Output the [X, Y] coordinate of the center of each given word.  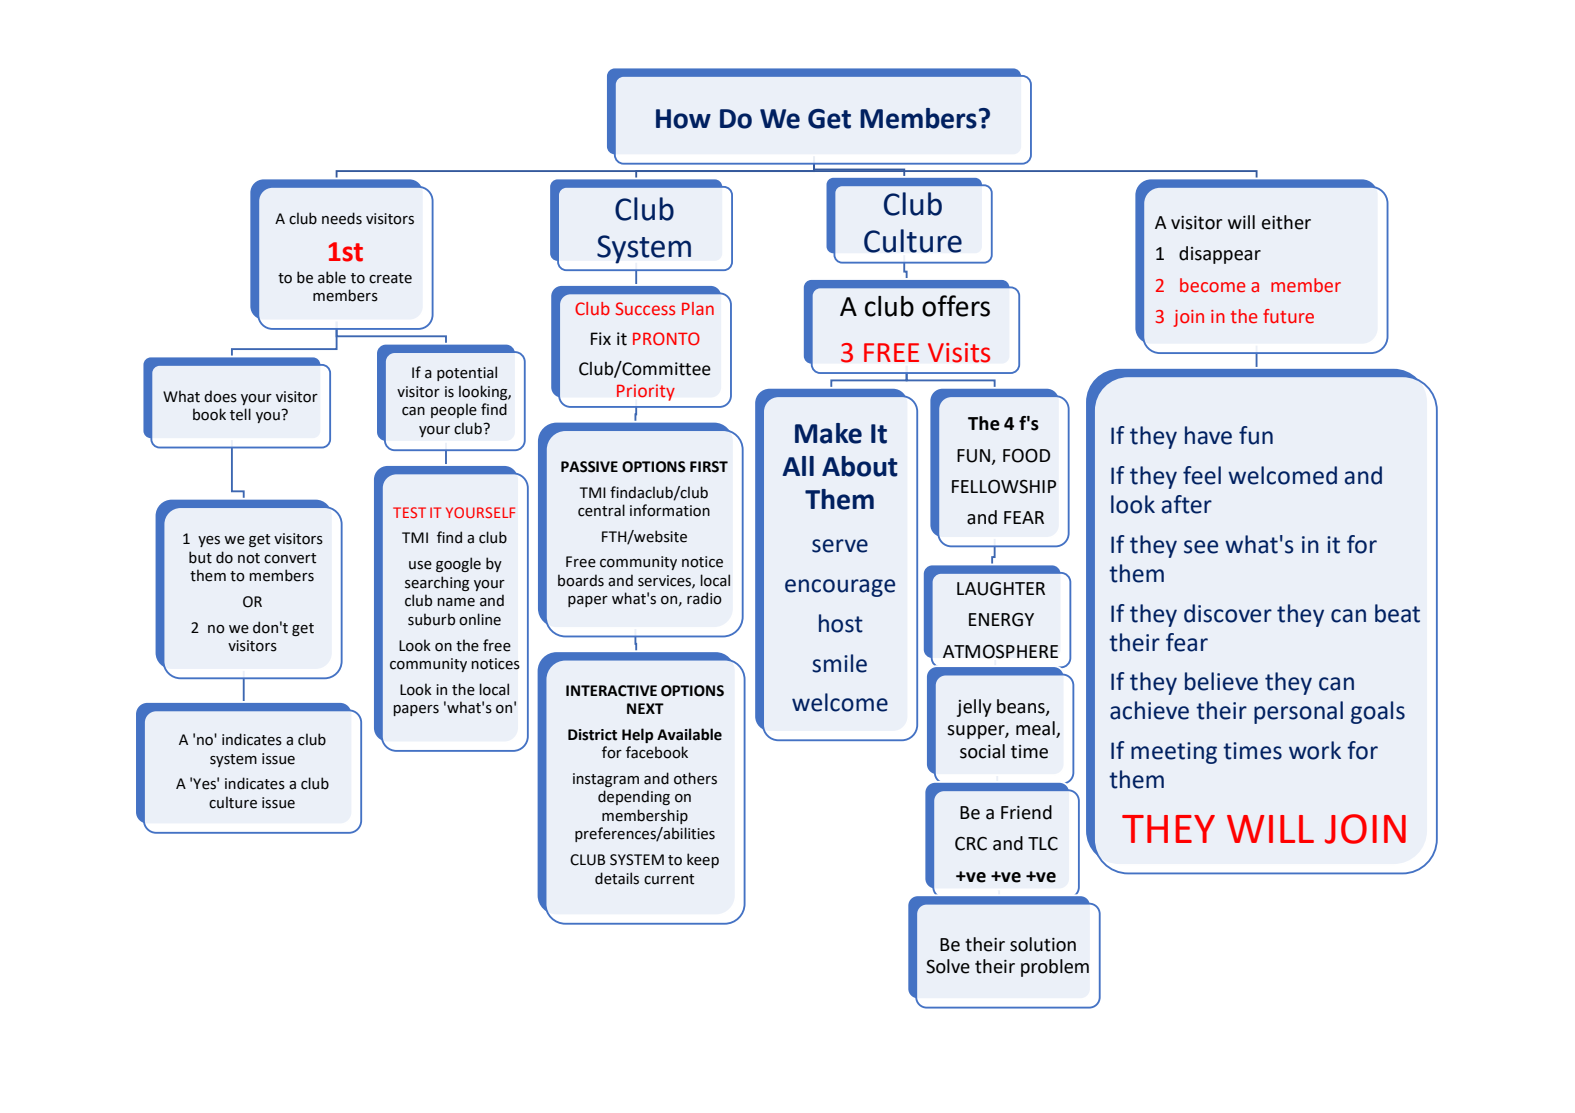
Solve [948, 966]
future [1288, 316]
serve [840, 546]
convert [290, 558]
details [617, 878]
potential [467, 373]
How [683, 119]
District [592, 735]
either [1286, 222]
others [695, 778]
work [1315, 750]
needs [342, 218]
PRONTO [666, 339]
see [1201, 547]
